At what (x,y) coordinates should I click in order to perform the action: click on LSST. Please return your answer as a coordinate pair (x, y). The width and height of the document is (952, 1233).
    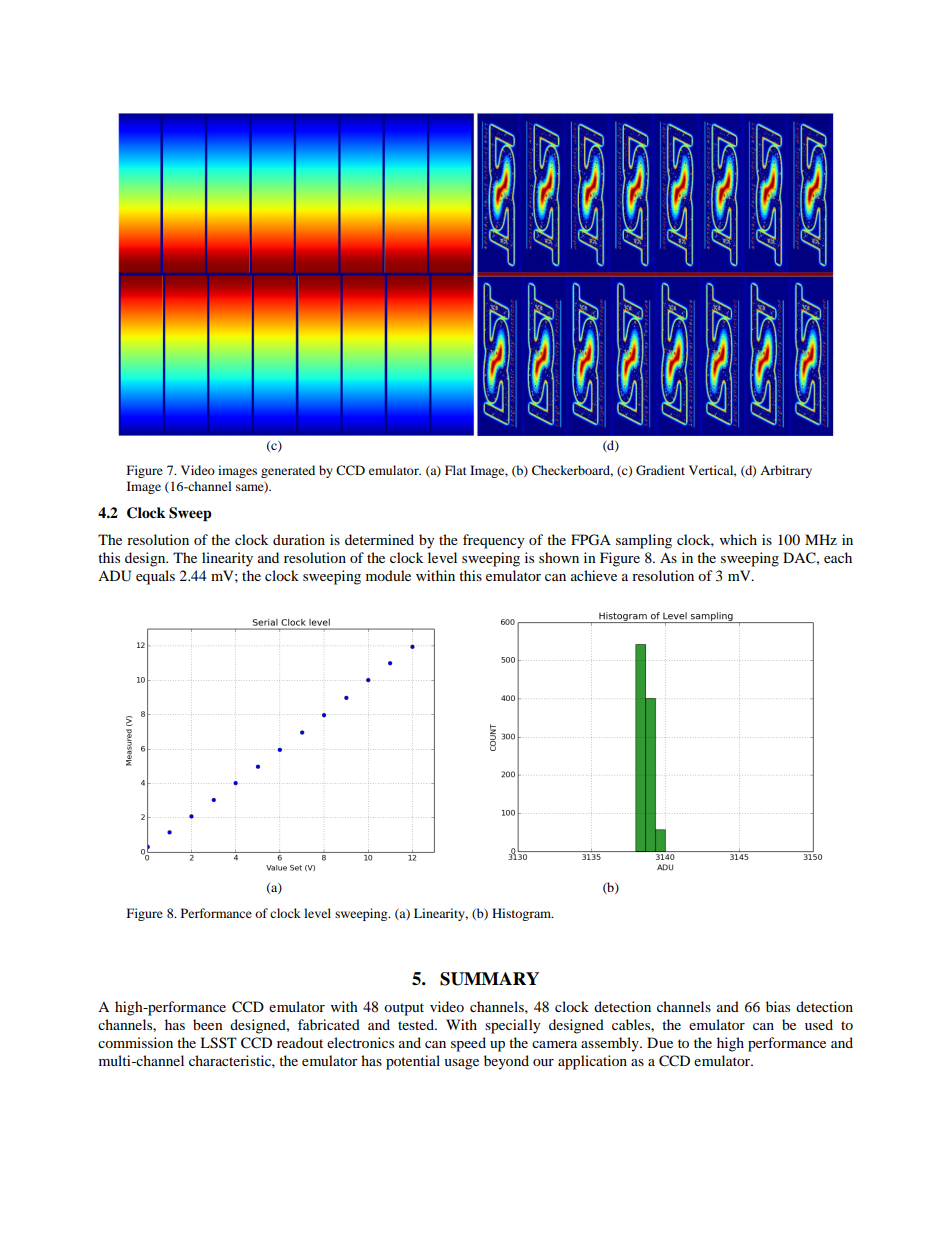
    Looking at the image, I should click on (218, 1043).
